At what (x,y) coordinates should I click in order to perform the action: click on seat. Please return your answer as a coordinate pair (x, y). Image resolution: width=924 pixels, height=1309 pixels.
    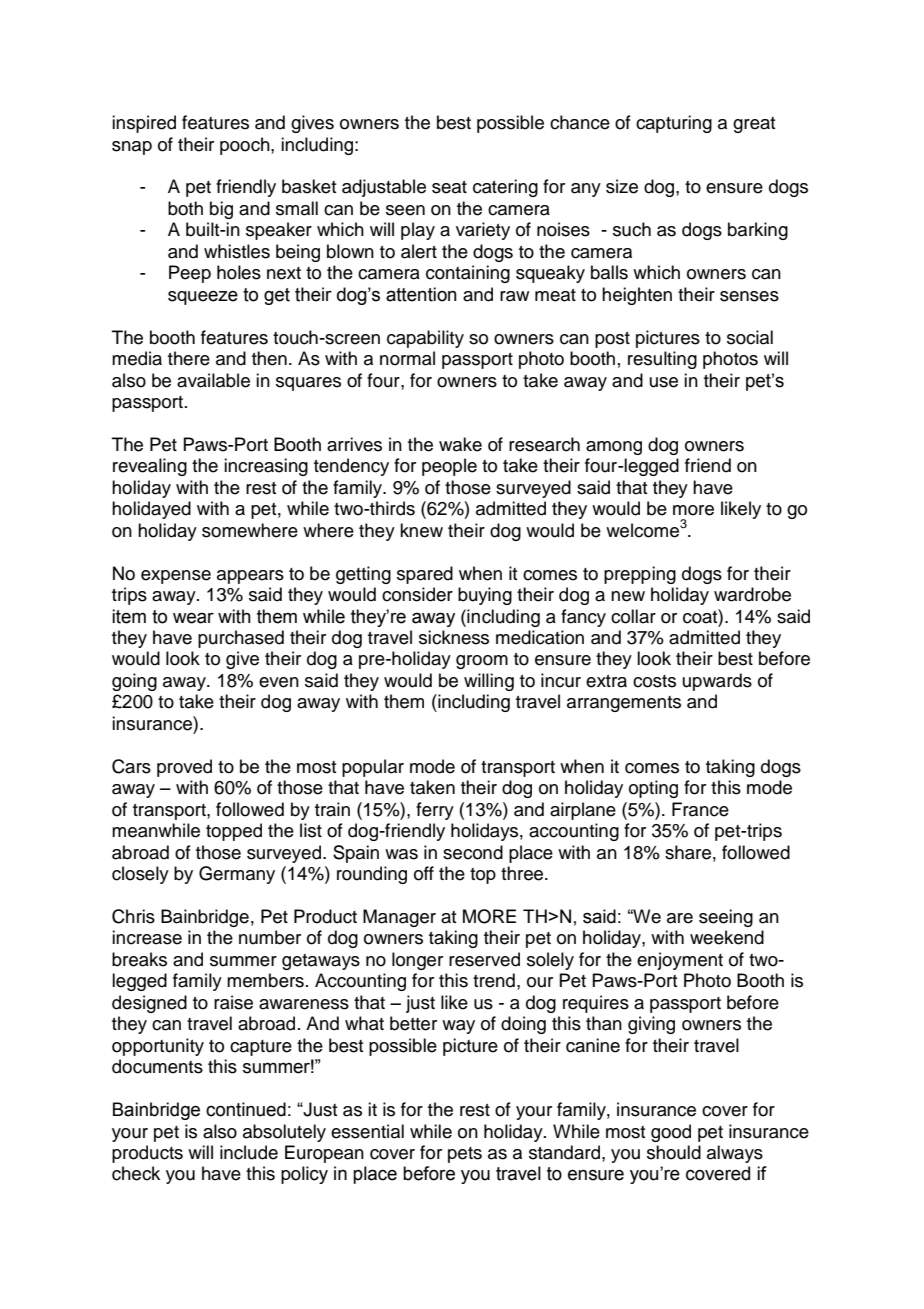
    Looking at the image, I should click on (449, 187).
